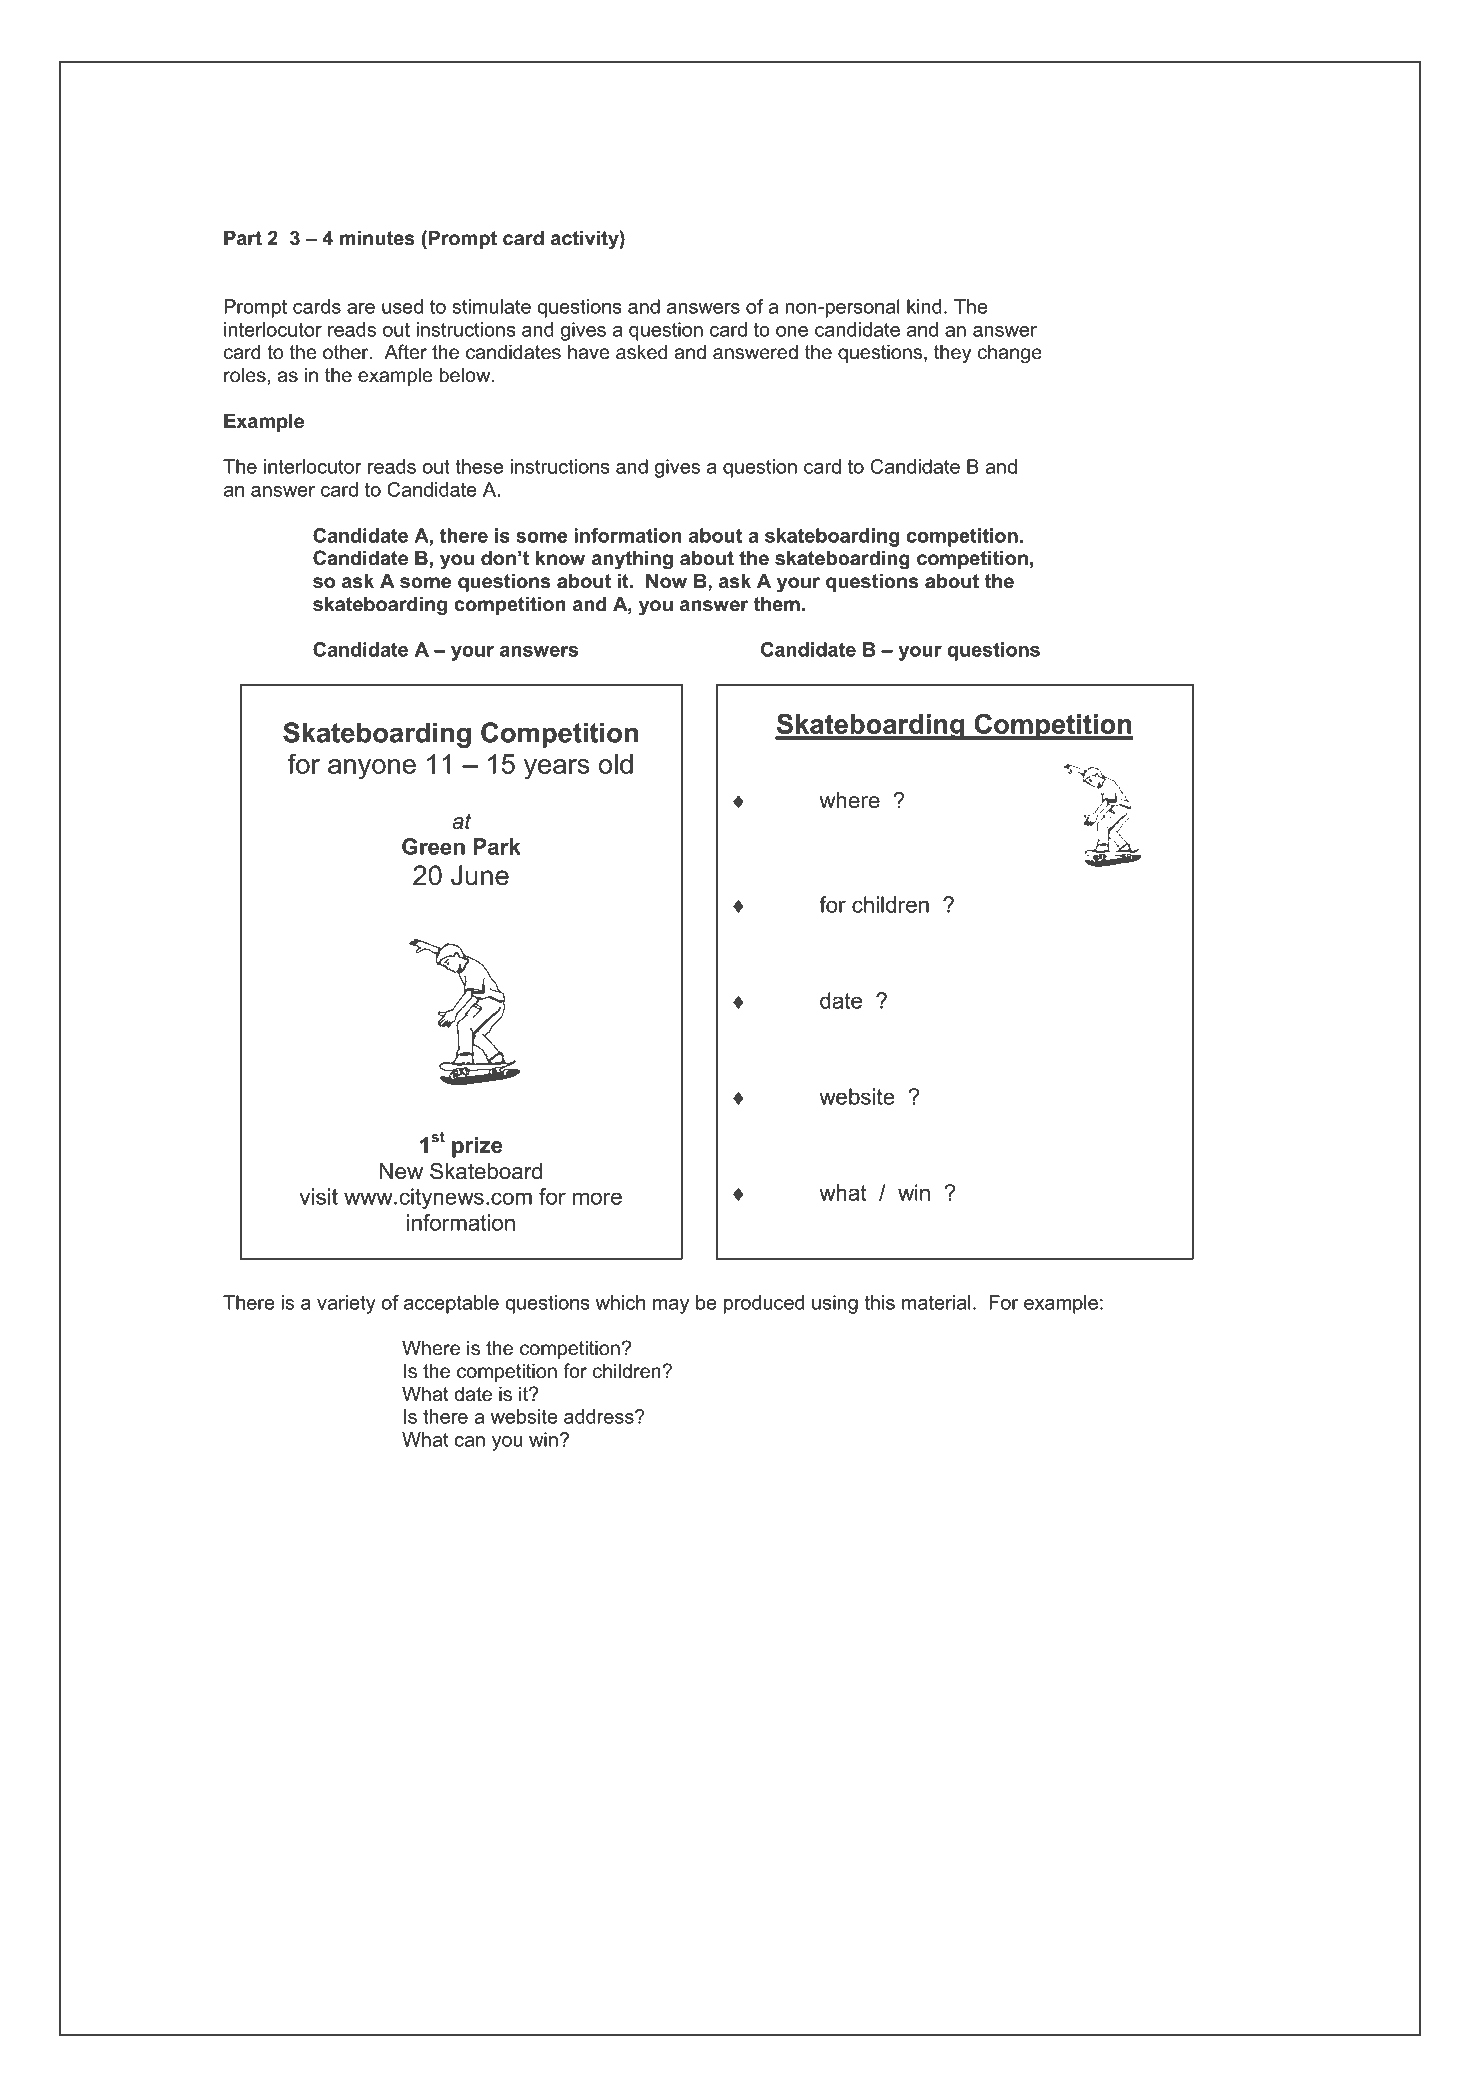 Image resolution: width=1480 pixels, height=2094 pixels. What do you see at coordinates (641, 352) in the image?
I see `asked` at bounding box center [641, 352].
